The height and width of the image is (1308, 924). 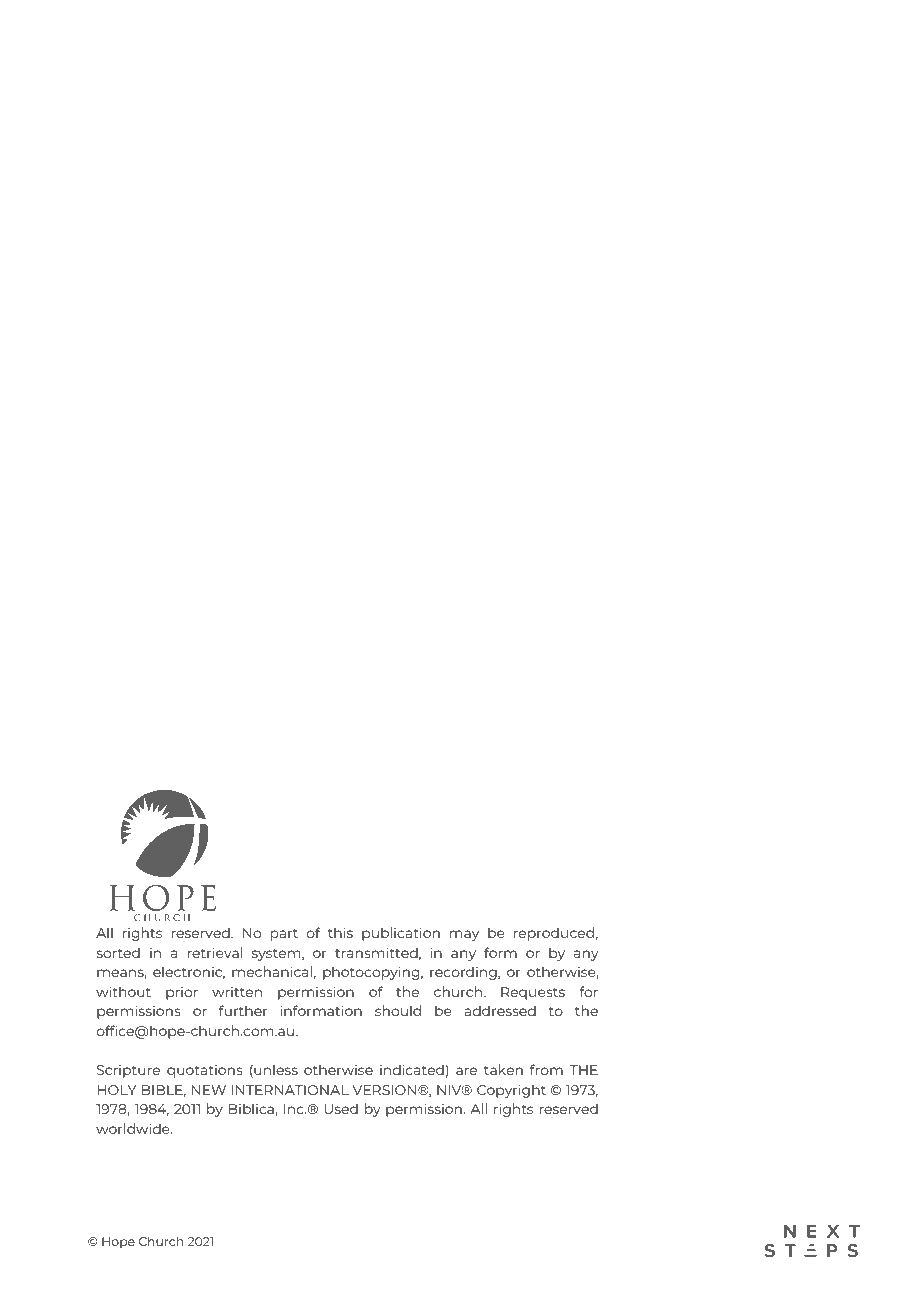 I want to click on worldwide, so click(x=134, y=1128).
